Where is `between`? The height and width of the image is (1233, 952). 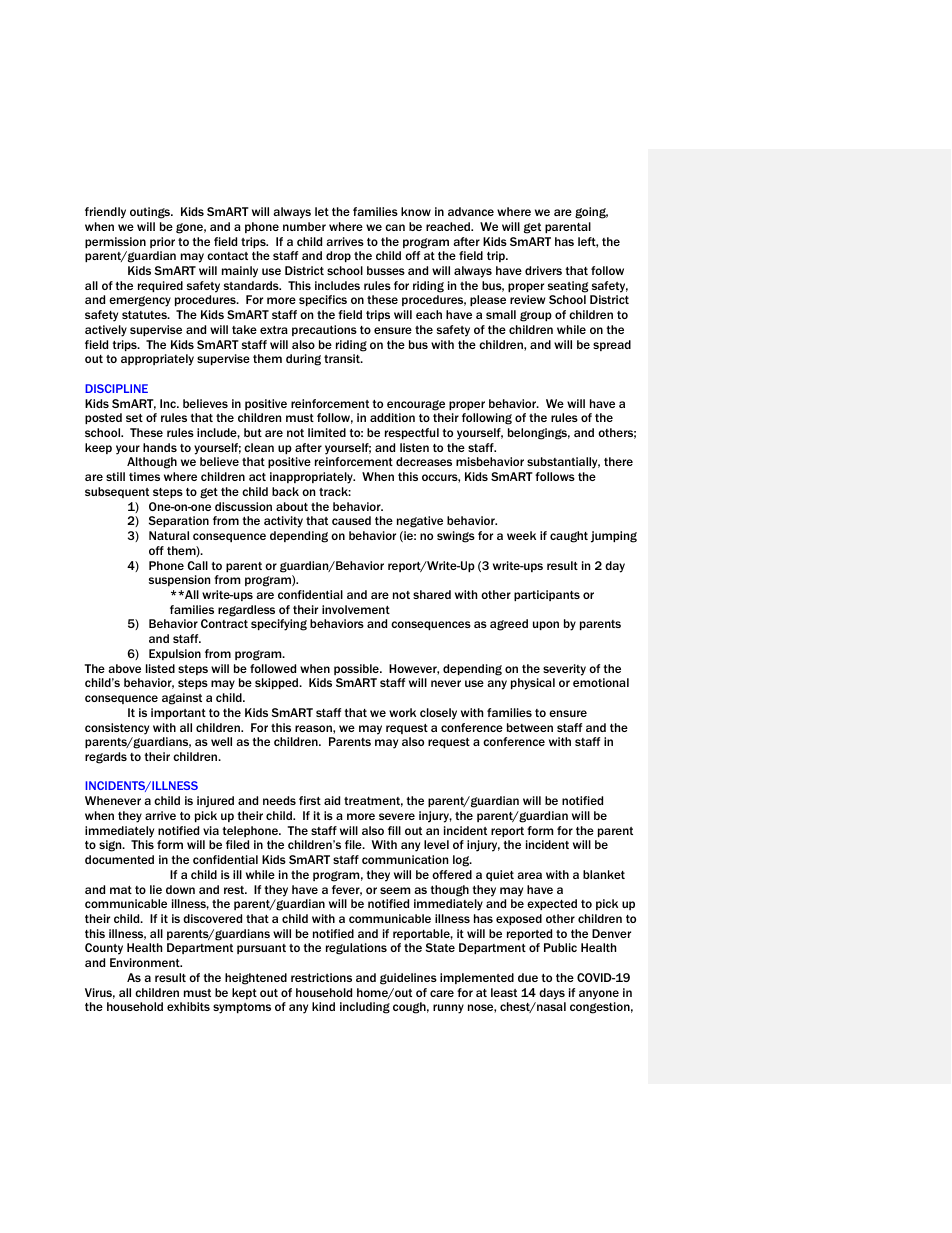 between is located at coordinates (530, 727).
